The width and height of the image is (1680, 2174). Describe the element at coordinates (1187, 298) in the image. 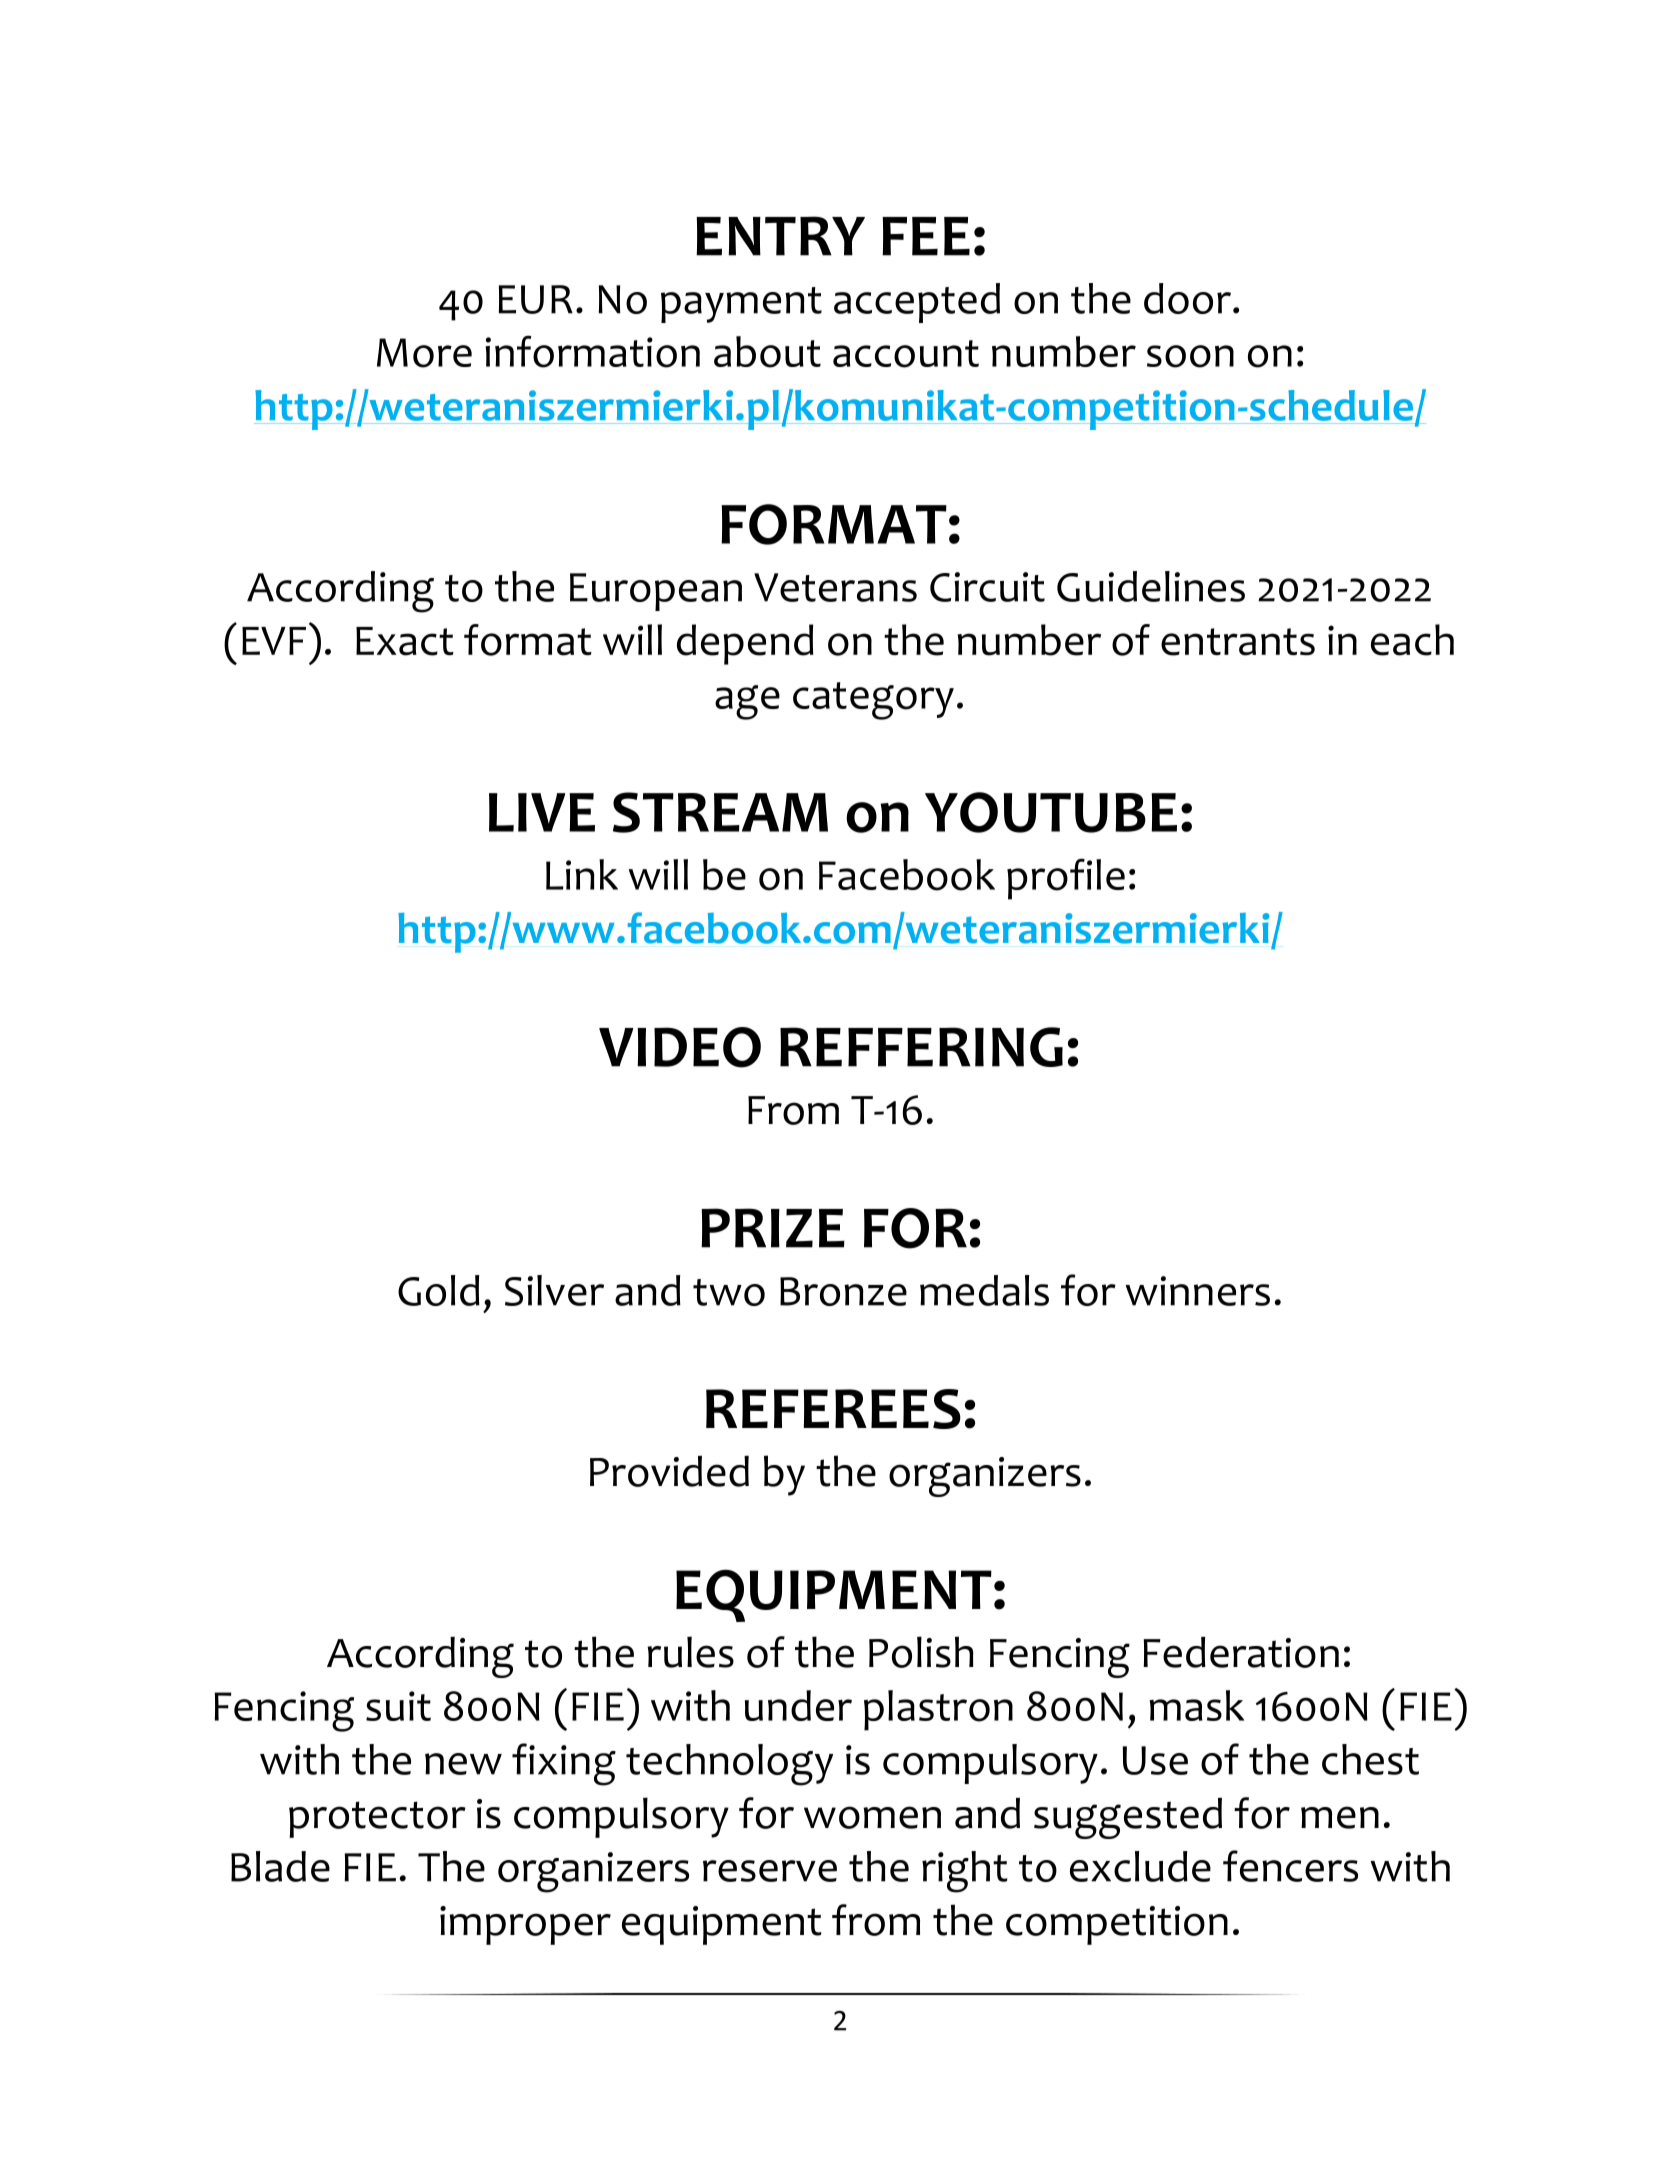

I see `door` at that location.
